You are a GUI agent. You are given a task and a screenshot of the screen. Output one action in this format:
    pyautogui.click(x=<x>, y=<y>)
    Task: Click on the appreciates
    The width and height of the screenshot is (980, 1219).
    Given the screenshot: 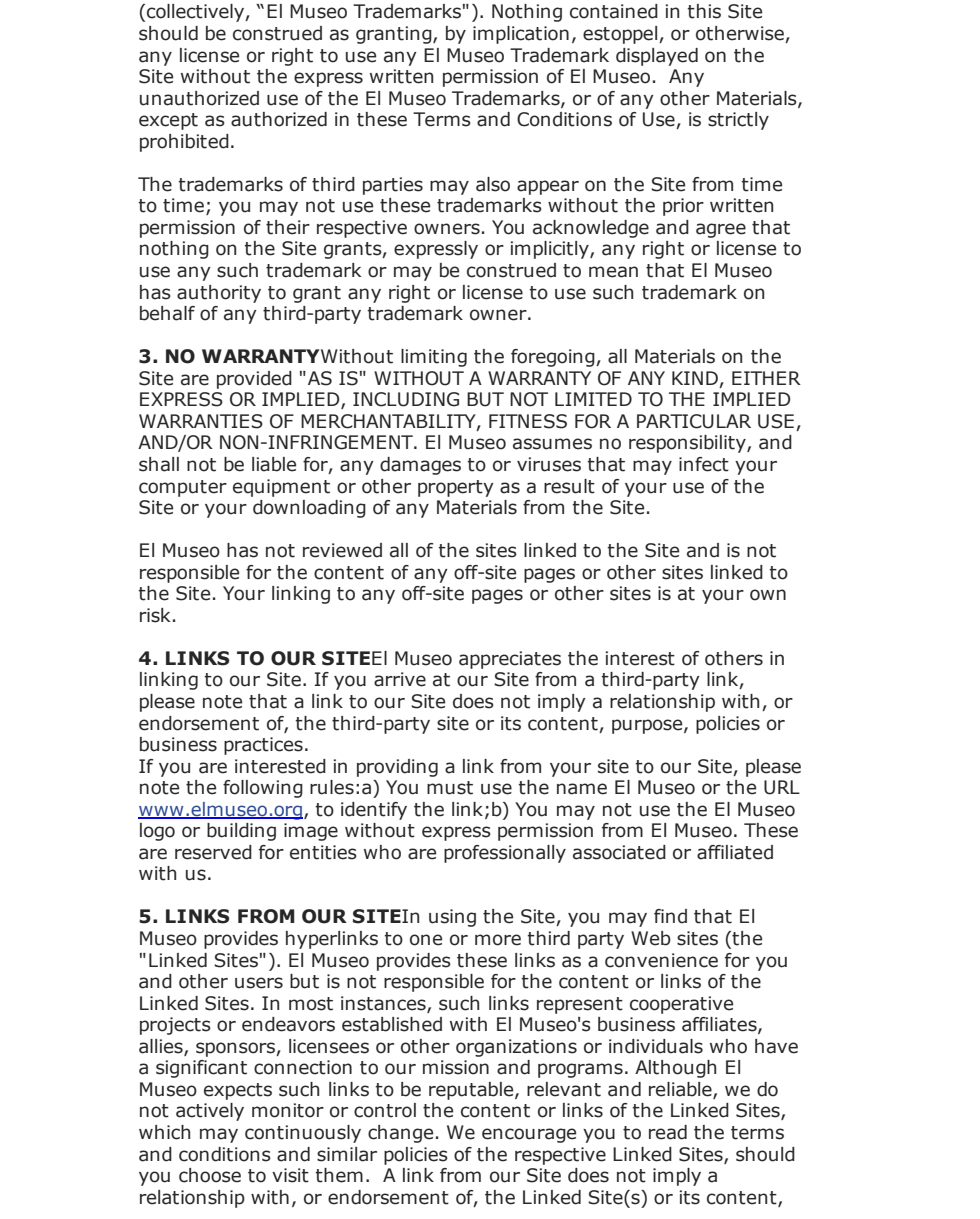 What is the action you would take?
    pyautogui.click(x=510, y=660)
